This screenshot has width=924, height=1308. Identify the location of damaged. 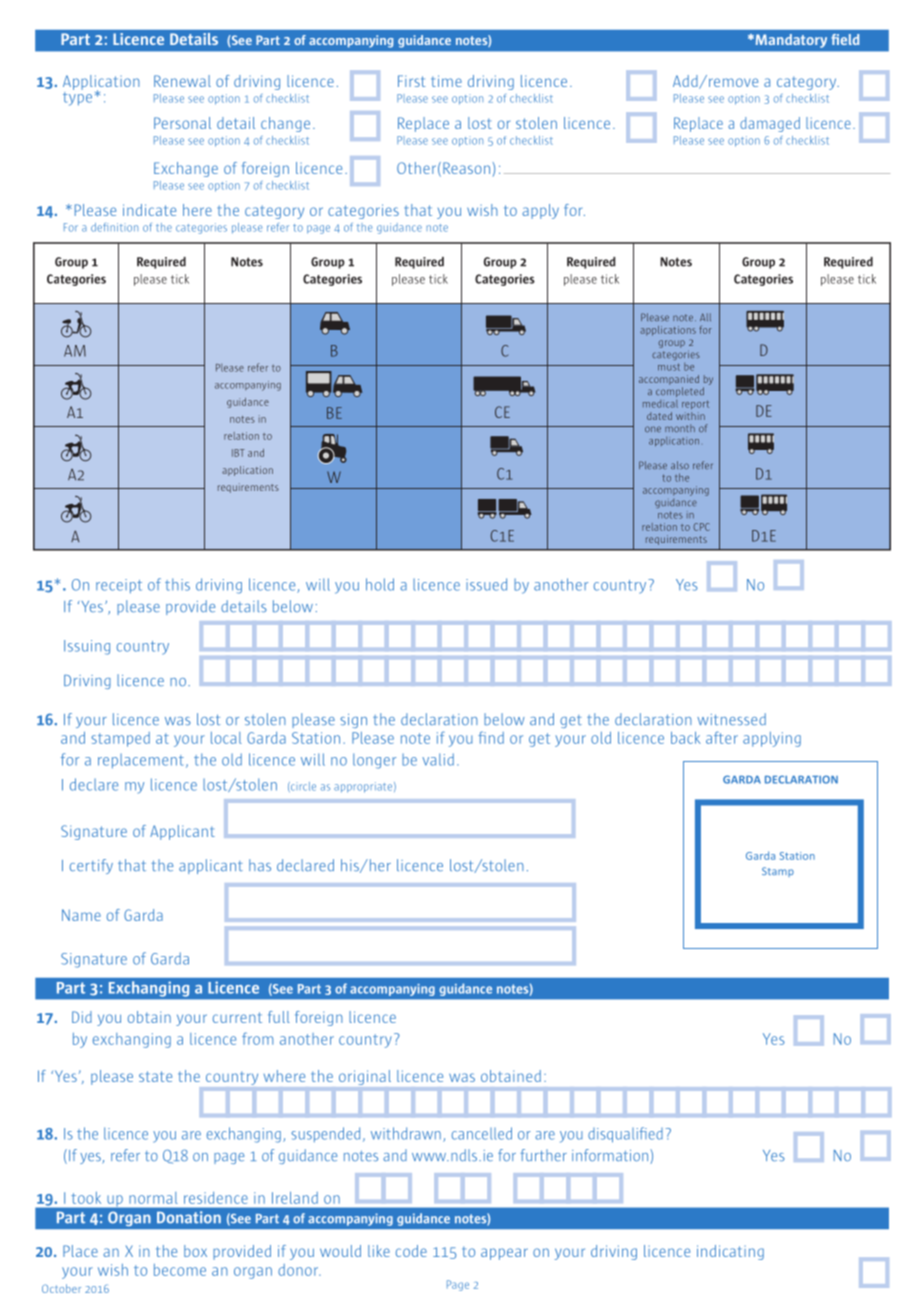
(770, 124).
